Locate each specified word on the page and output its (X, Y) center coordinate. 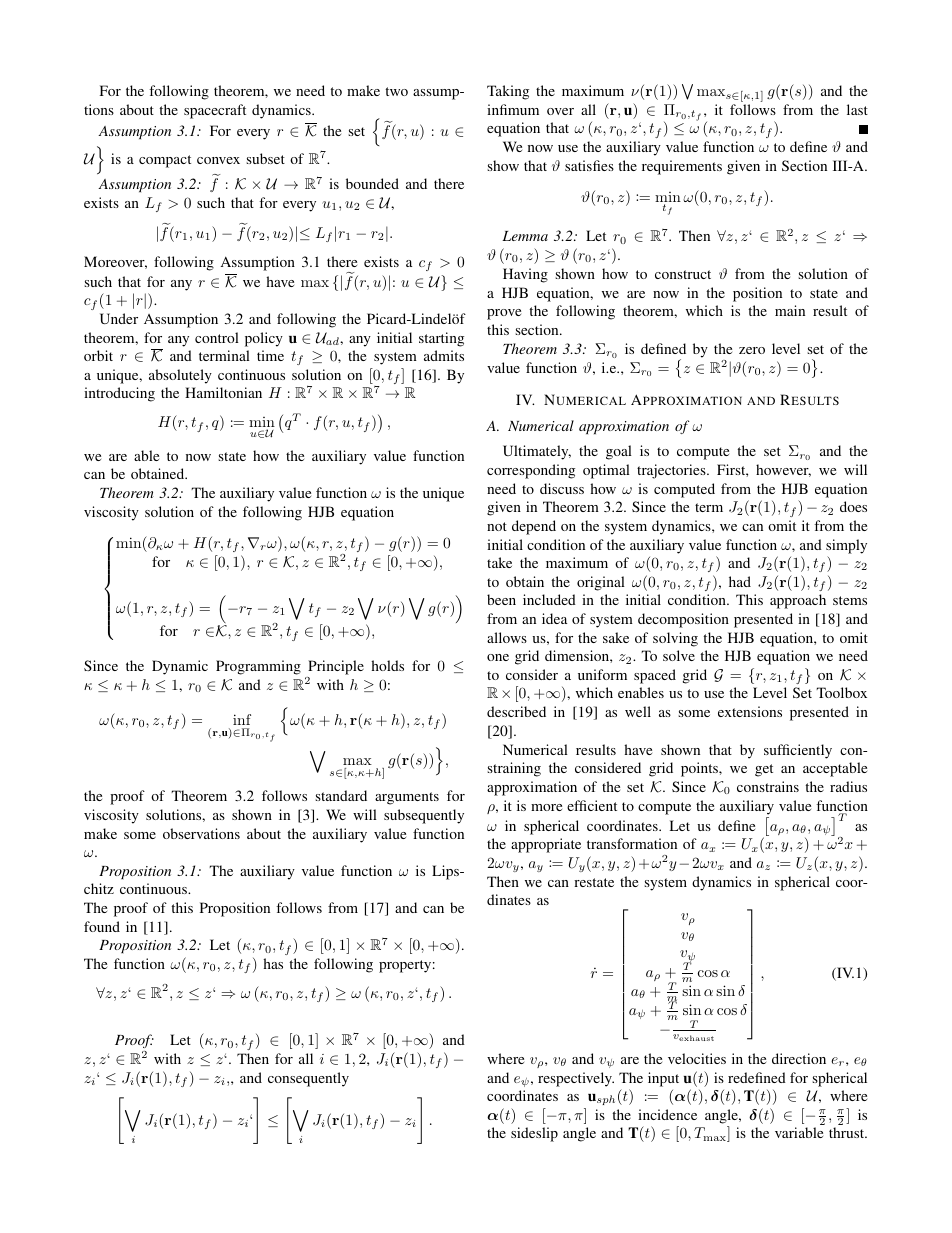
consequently (308, 1079)
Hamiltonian (223, 392)
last (857, 109)
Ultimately (537, 452)
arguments (407, 798)
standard (341, 795)
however (783, 470)
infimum (513, 109)
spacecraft (215, 111)
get (764, 770)
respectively (576, 1079)
